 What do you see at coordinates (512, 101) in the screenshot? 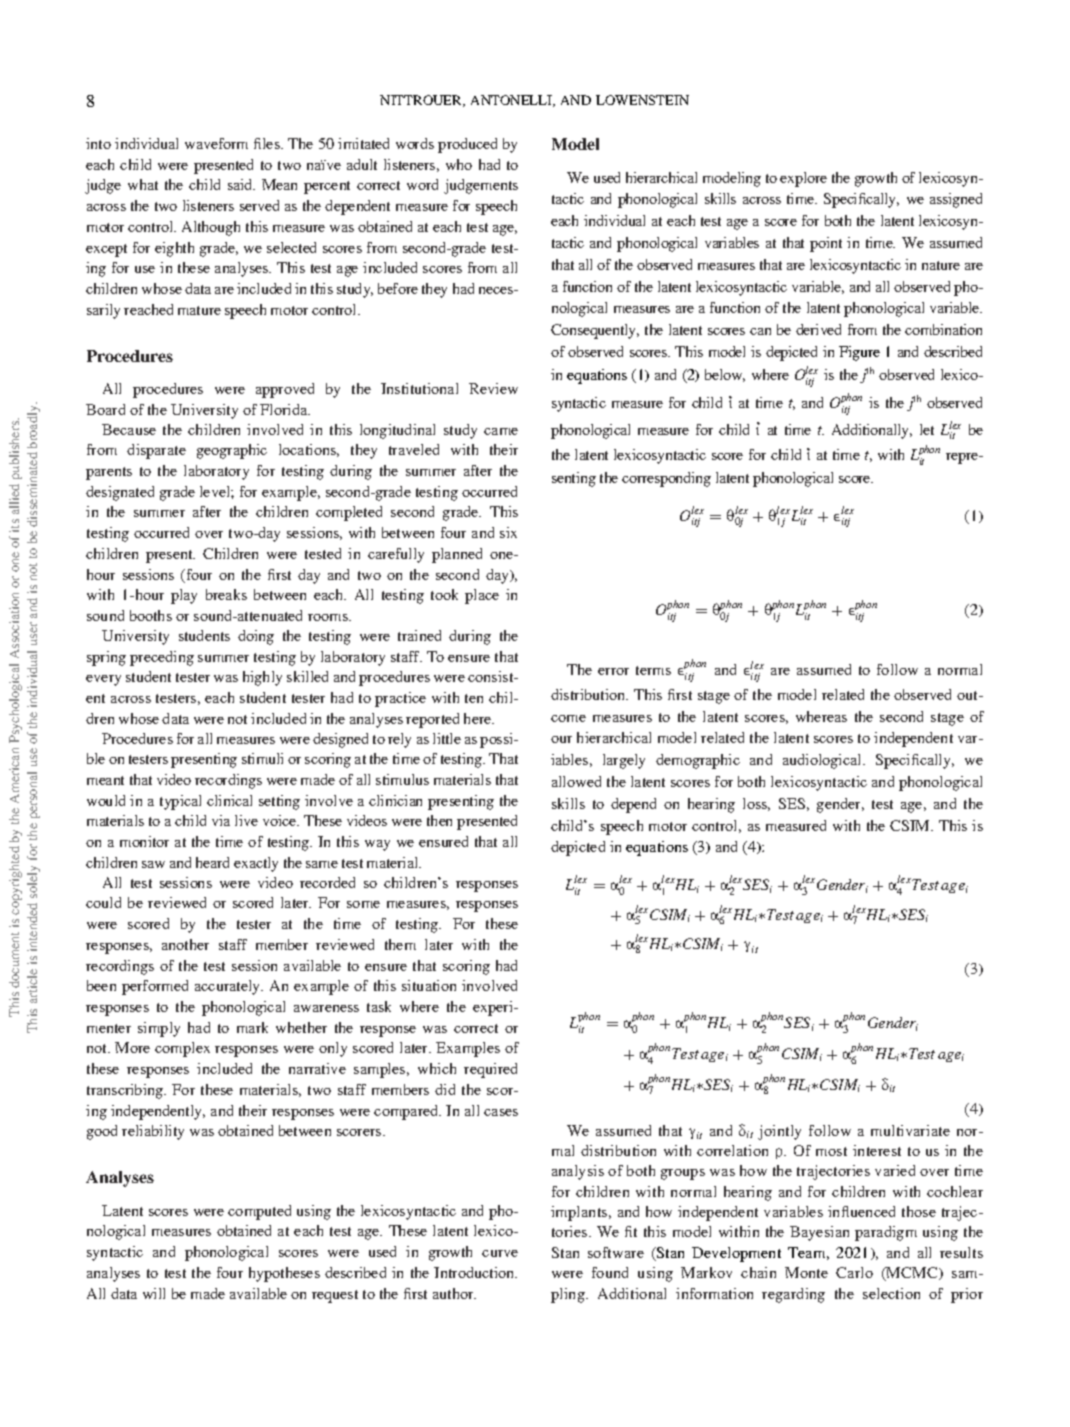
I see `ANTONELLI` at bounding box center [512, 101].
